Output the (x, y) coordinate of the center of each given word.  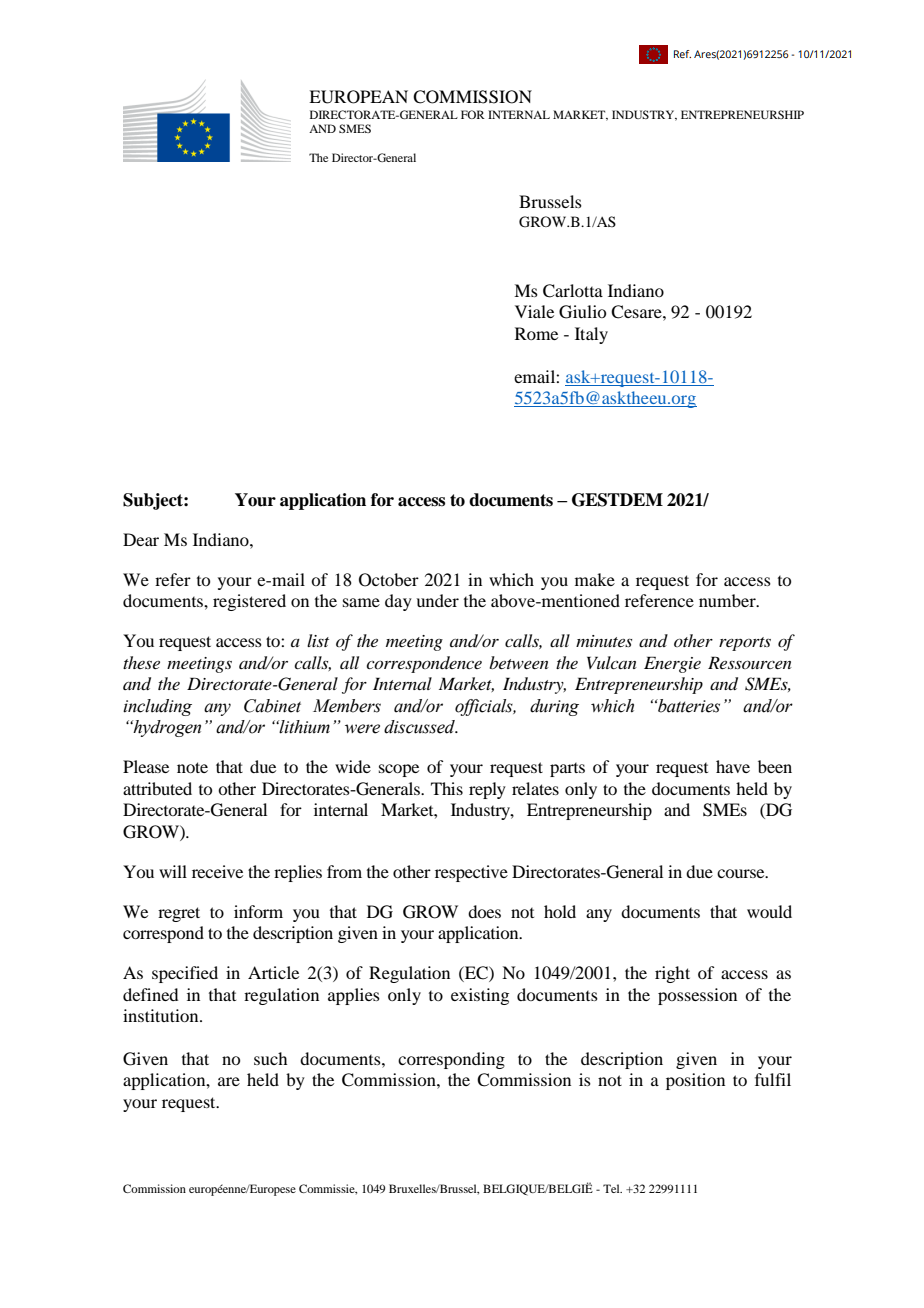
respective (471, 873)
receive (217, 871)
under (437, 600)
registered (249, 602)
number (728, 600)
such (270, 1058)
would (769, 911)
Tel (612, 1188)
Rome (536, 333)
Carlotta (573, 291)
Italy (591, 335)
